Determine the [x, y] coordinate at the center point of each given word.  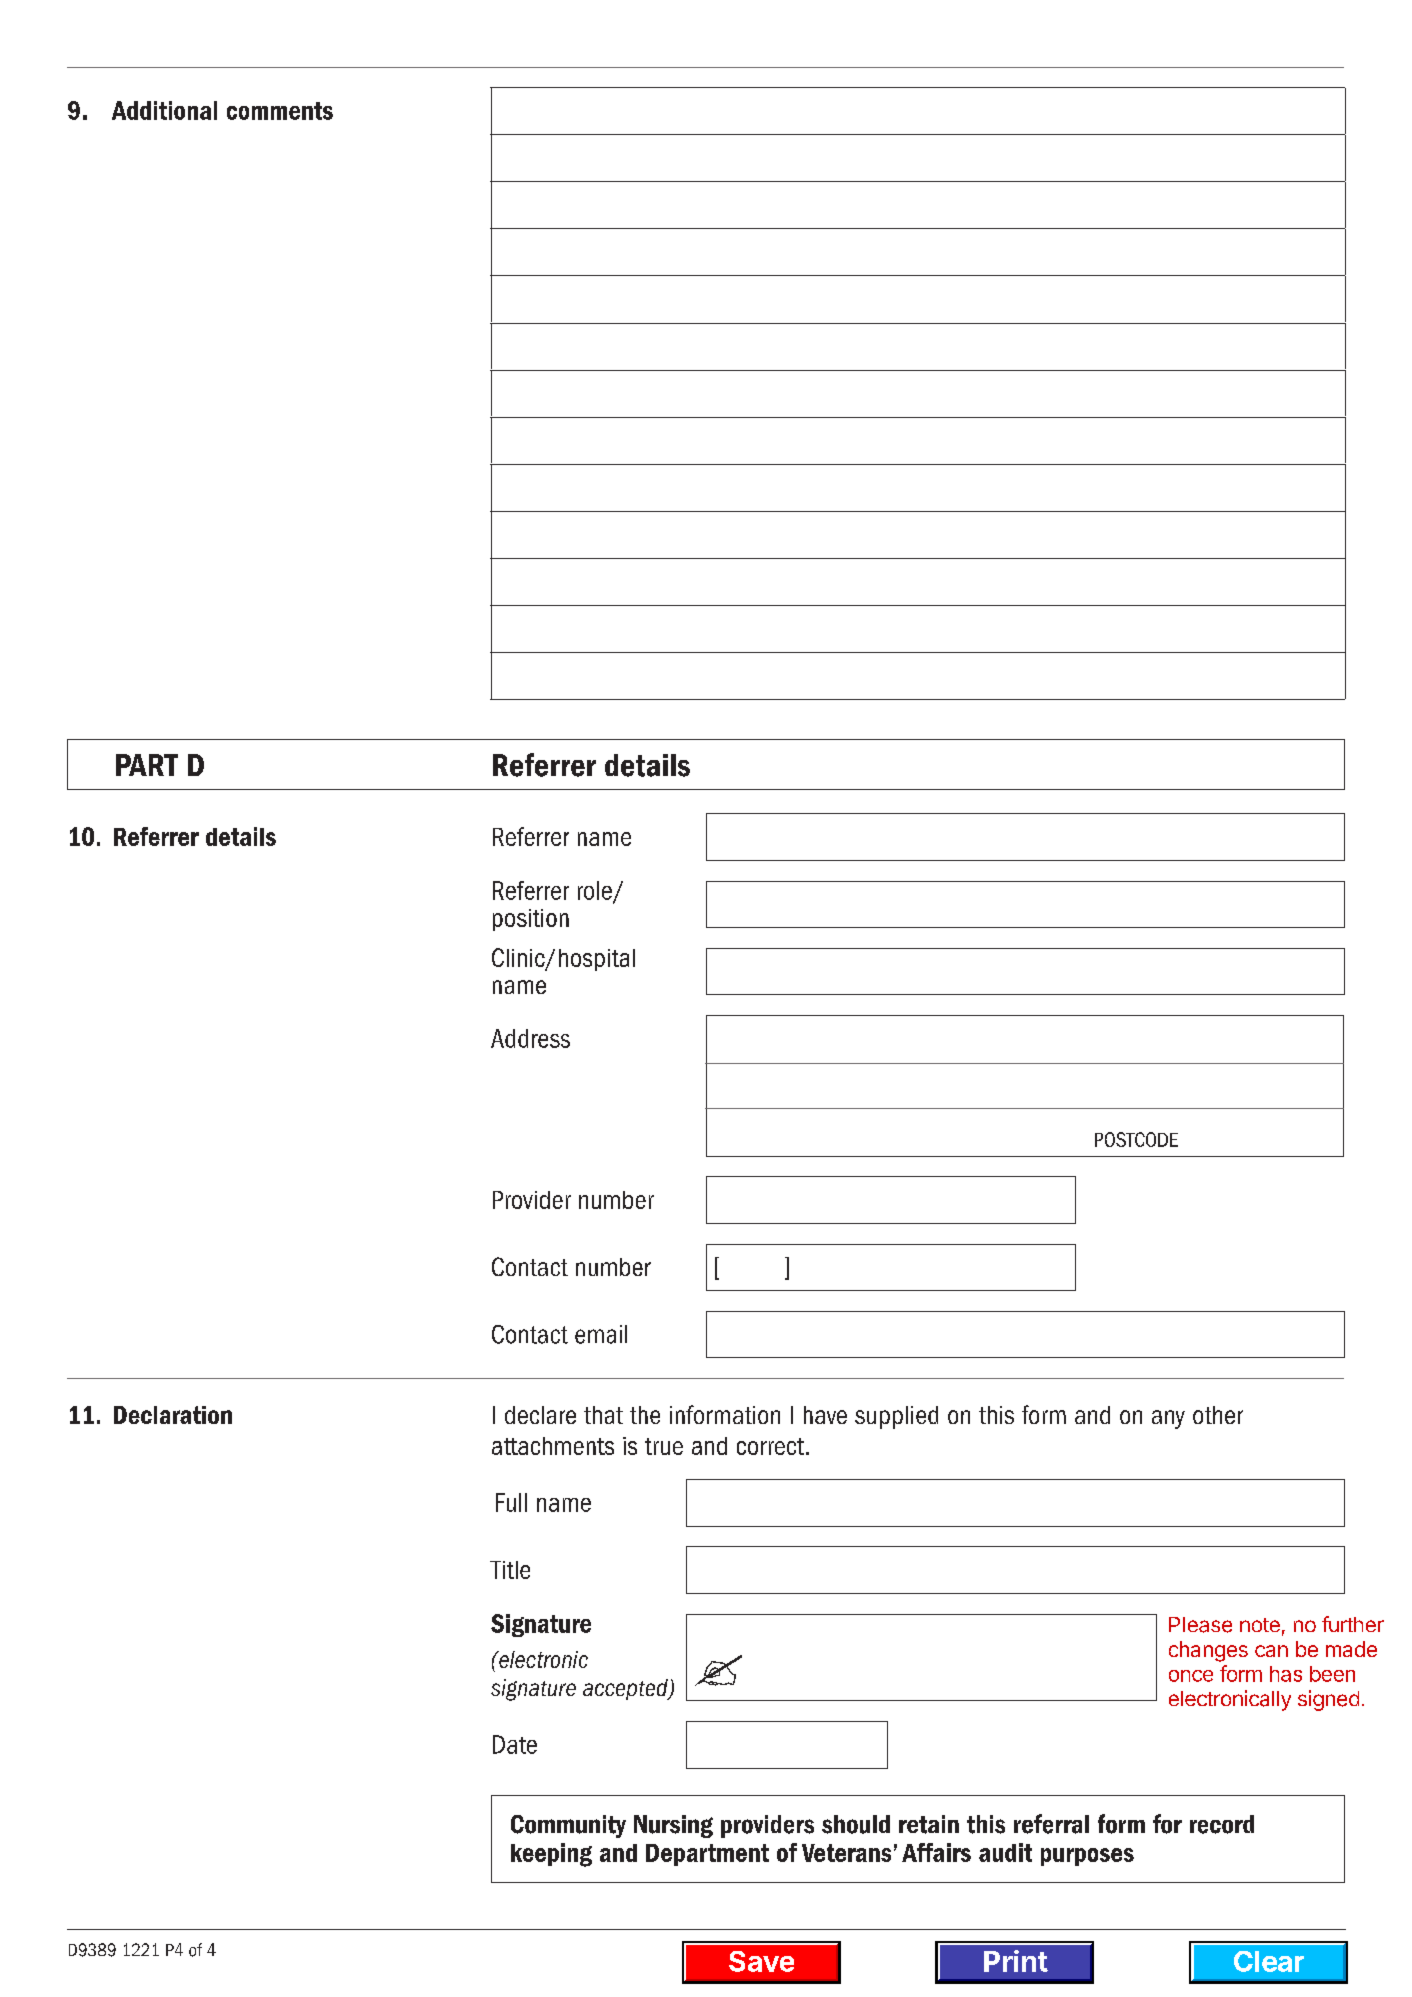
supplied [896, 1417]
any [1168, 1419]
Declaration [173, 1415]
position [531, 920]
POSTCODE [1136, 1139]
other [1218, 1415]
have [825, 1415]
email [601, 1334]
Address [530, 1038]
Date [515, 1744]
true [664, 1446]
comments [280, 111]
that [603, 1415]
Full [511, 1502]
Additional [164, 110]
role [596, 891]
